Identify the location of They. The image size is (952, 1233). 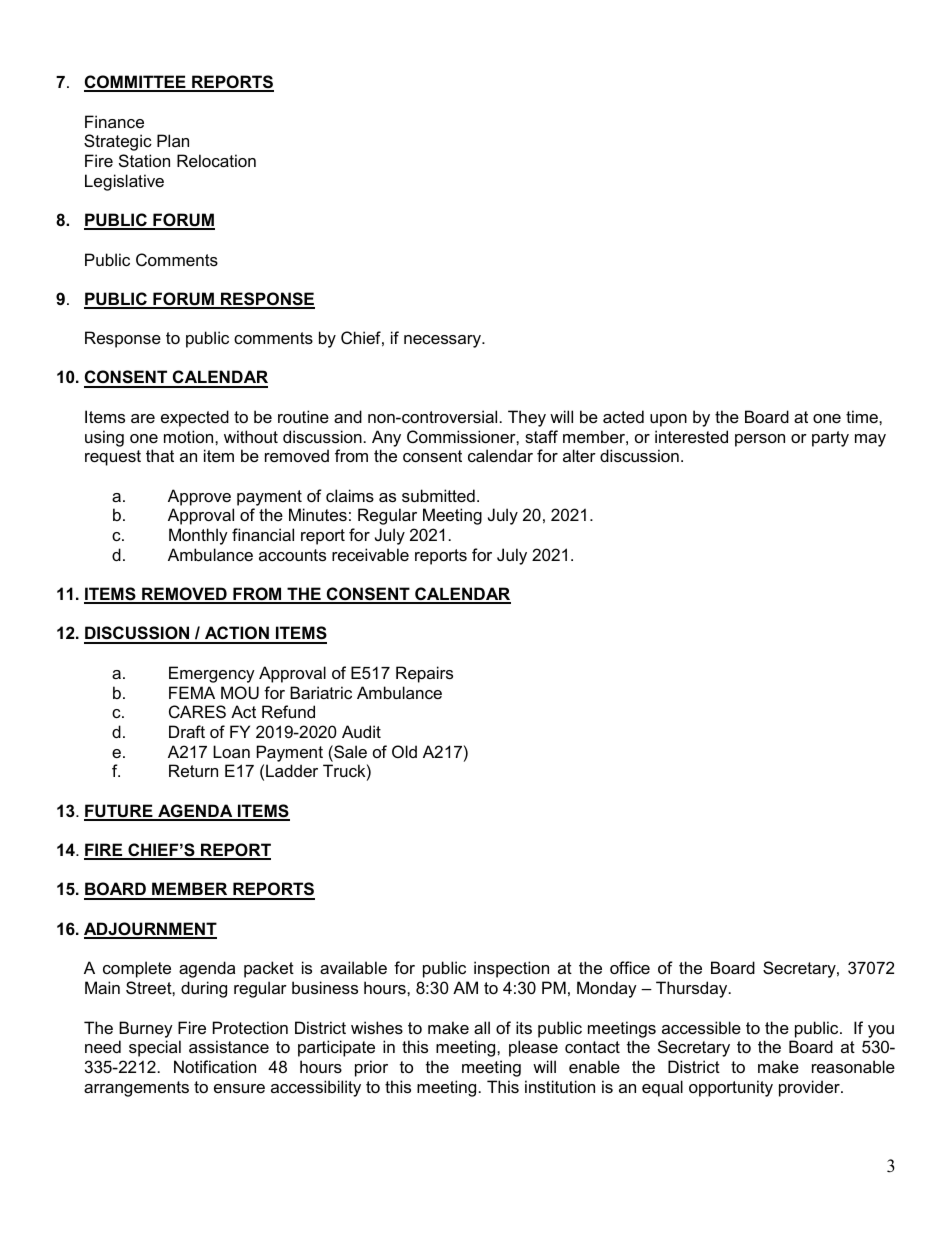
(527, 418).
